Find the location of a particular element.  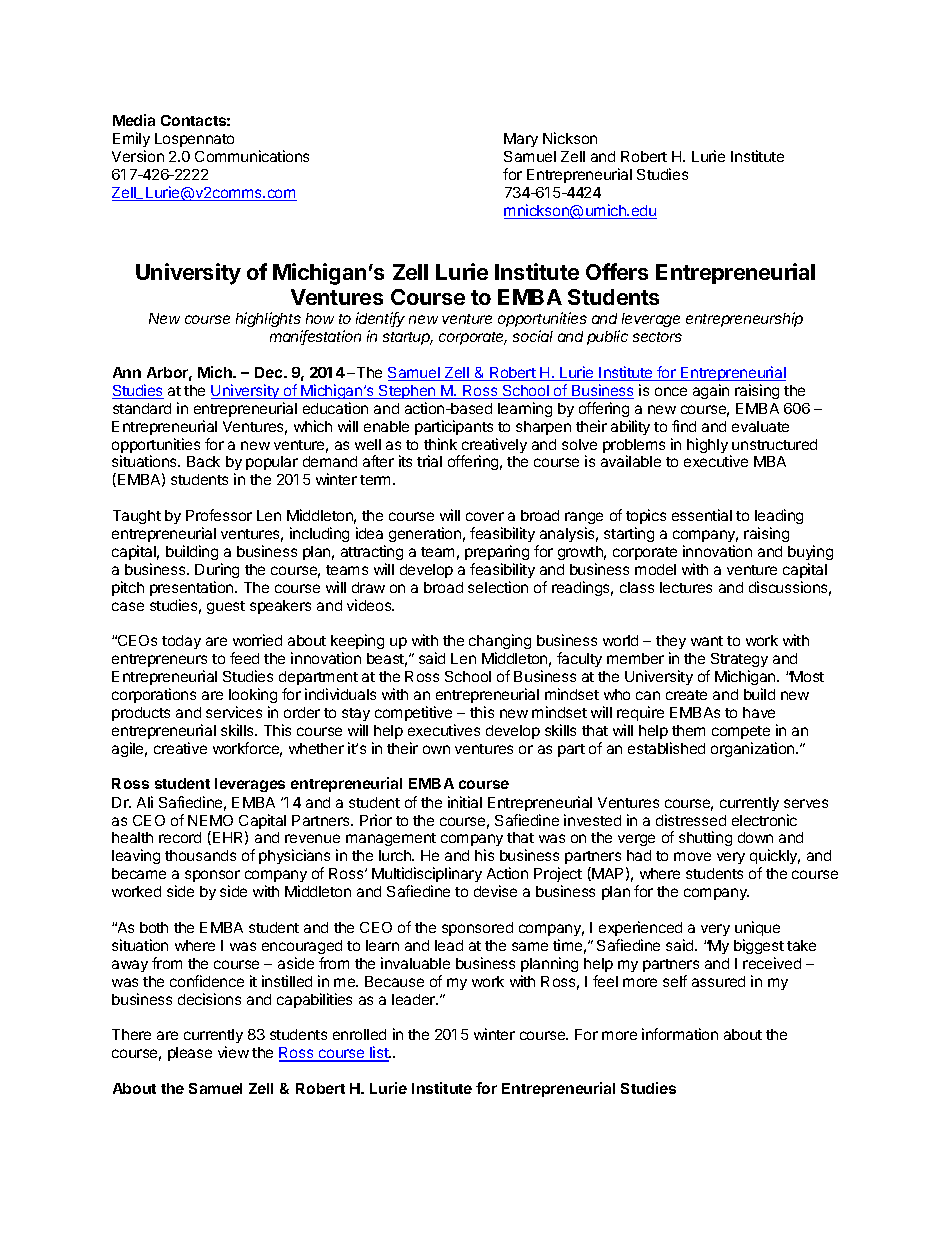

highly is located at coordinates (707, 445).
